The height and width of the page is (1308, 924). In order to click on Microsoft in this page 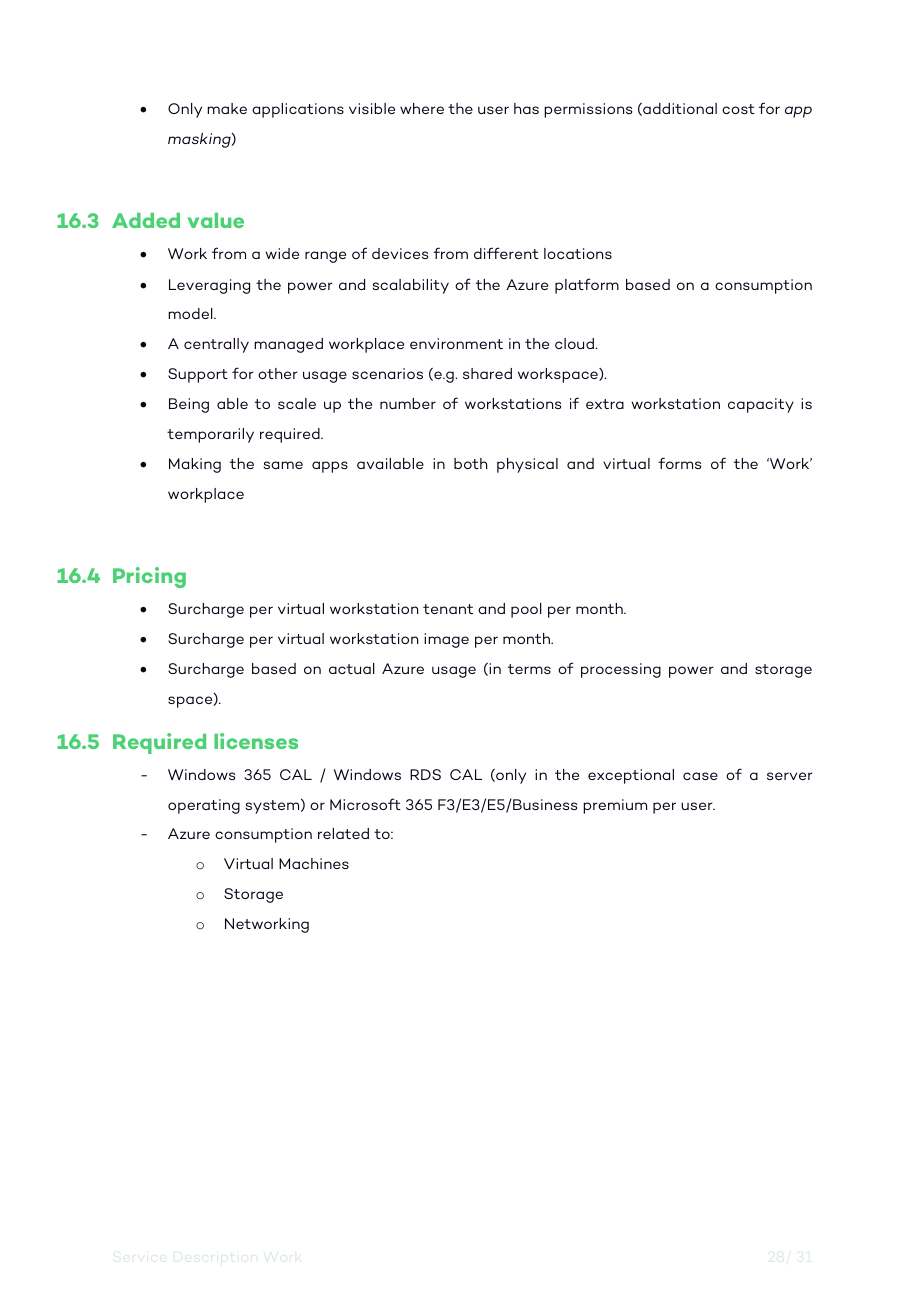, I will do `click(365, 804)`.
